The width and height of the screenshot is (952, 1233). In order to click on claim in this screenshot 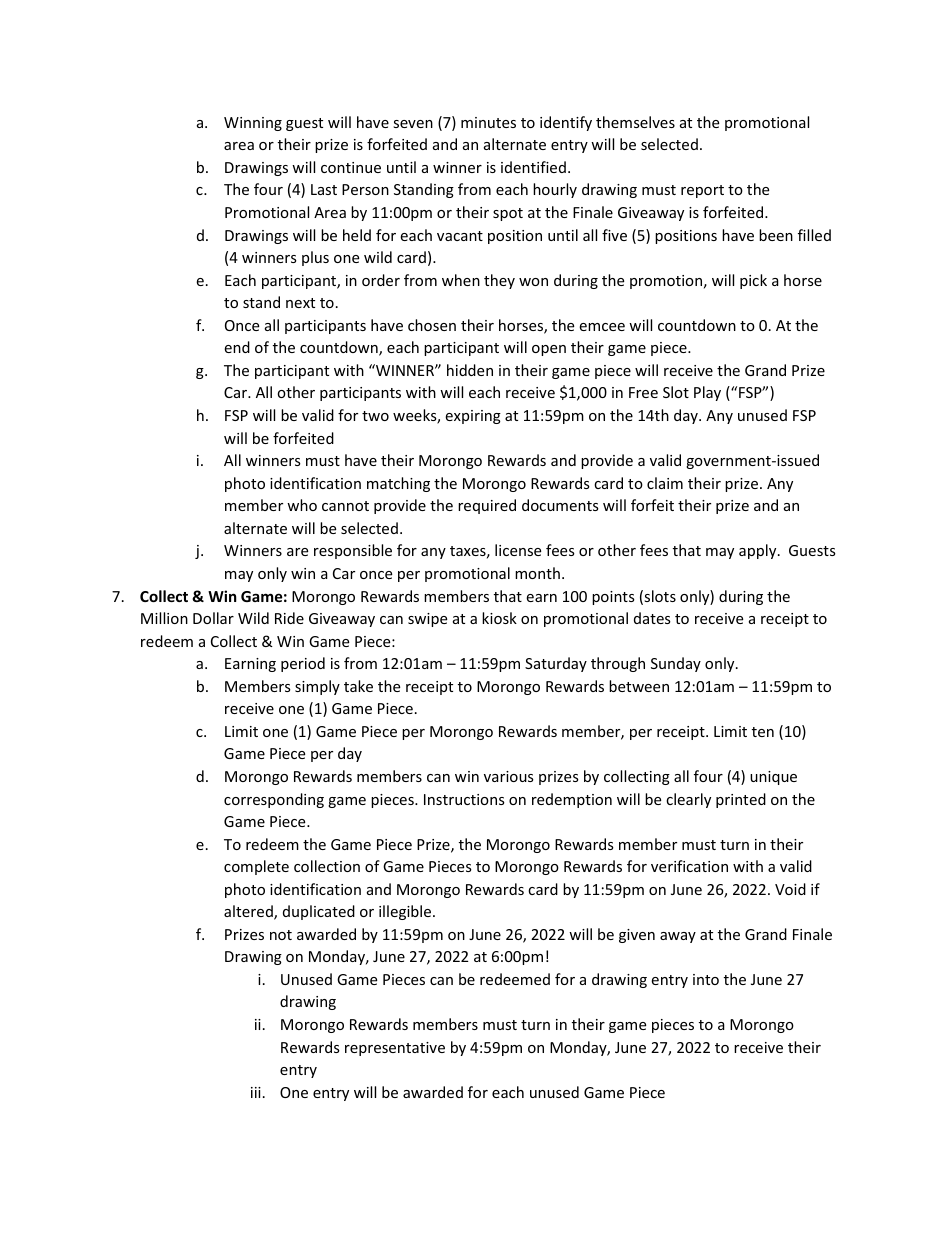, I will do `click(665, 483)`.
